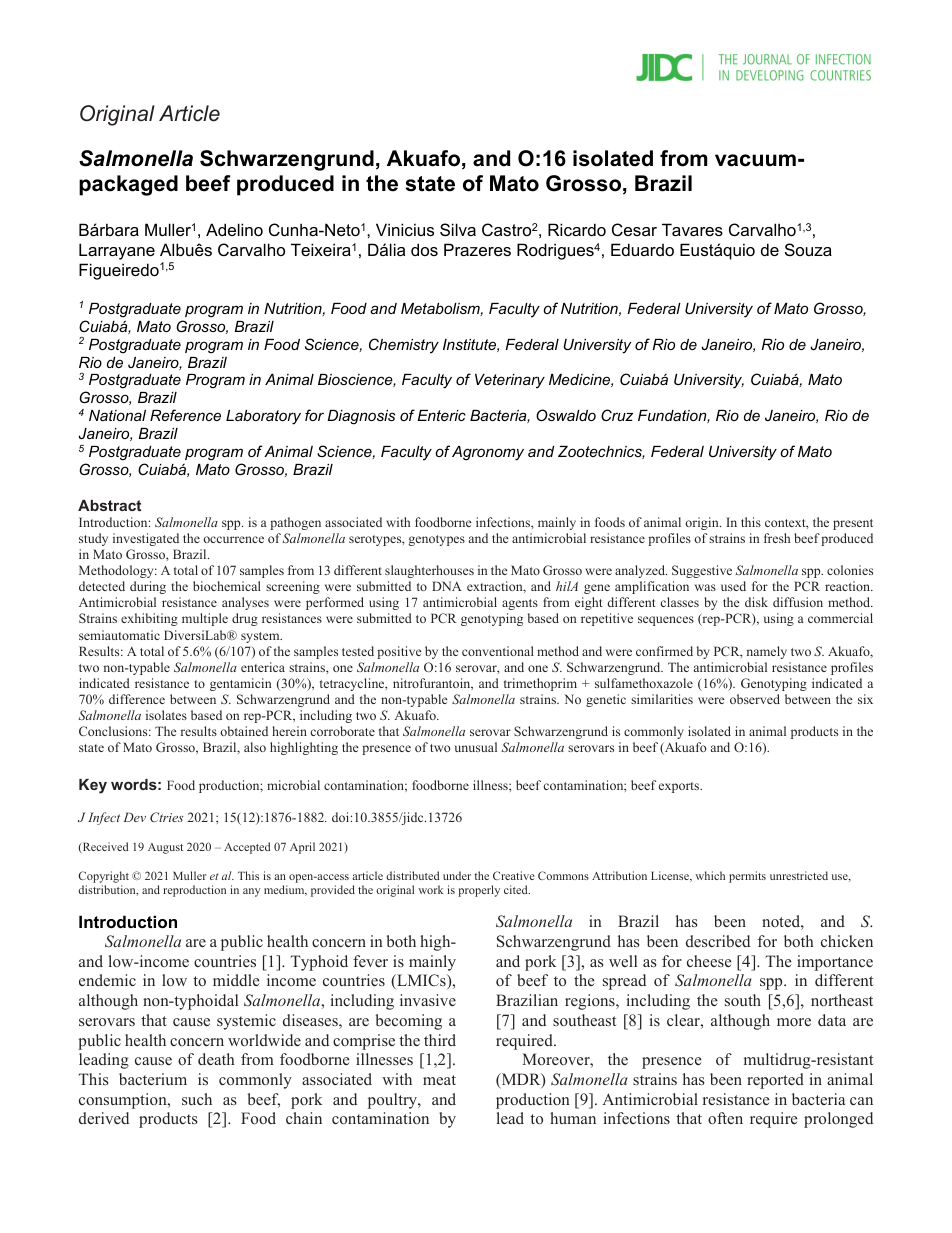 The width and height of the screenshot is (952, 1233). Describe the element at coordinates (185, 415) in the screenshot. I see `Reference` at that location.
